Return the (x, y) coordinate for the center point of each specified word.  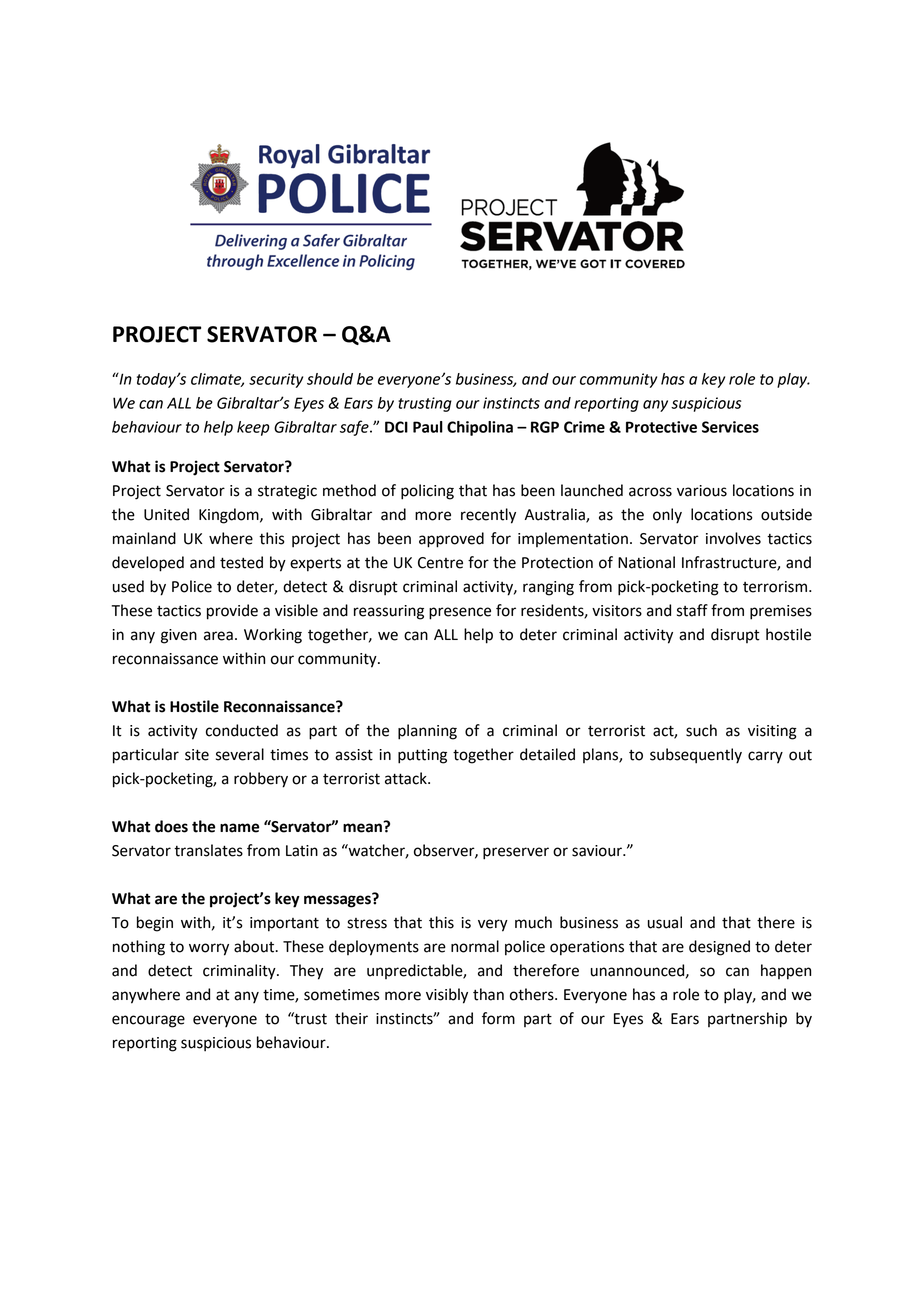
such (701, 730)
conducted (242, 730)
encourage (148, 1021)
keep (253, 428)
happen (786, 972)
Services (730, 427)
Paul (428, 427)
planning (427, 732)
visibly (447, 996)
